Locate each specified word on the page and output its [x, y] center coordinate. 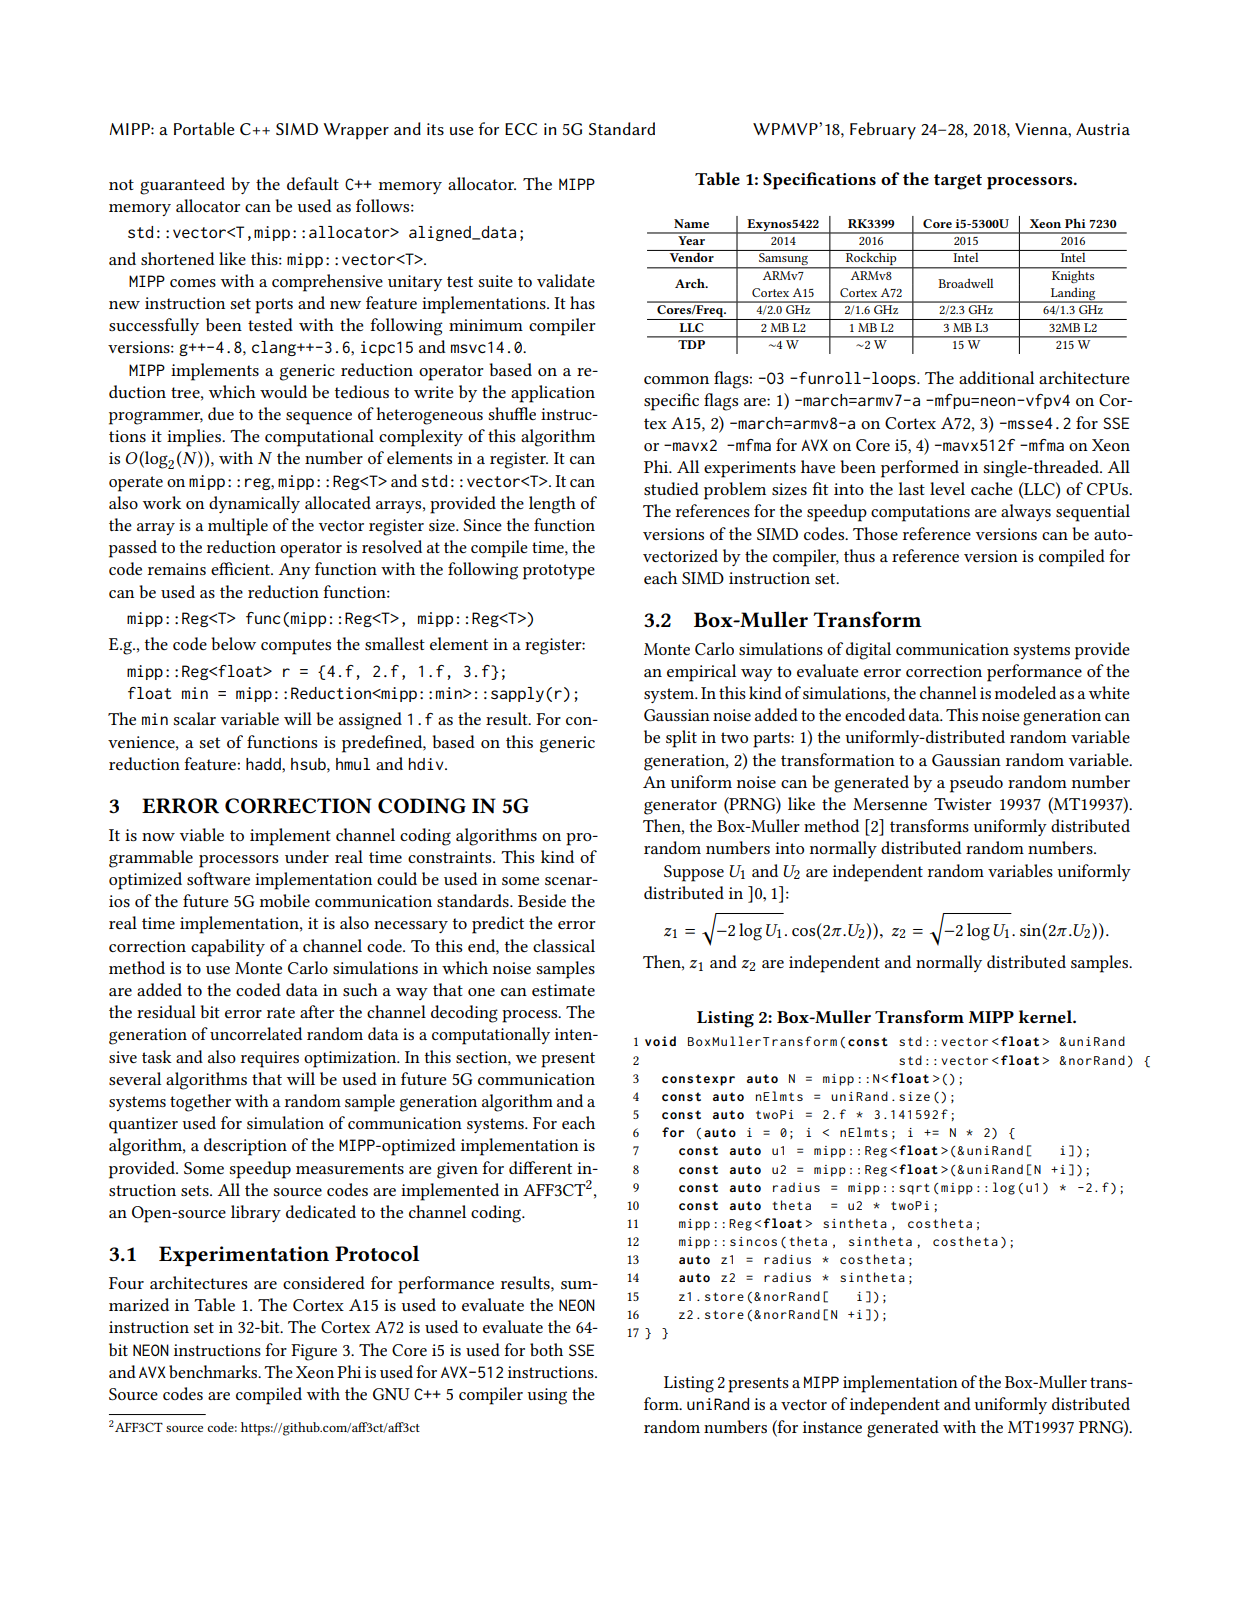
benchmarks [214, 1371]
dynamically [254, 504]
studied [671, 488]
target [958, 182]
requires [269, 1059]
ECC [521, 129]
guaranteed [182, 186]
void [660, 1041]
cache [992, 488]
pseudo [976, 784]
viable [202, 834]
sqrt [914, 1189]
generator [680, 807]
